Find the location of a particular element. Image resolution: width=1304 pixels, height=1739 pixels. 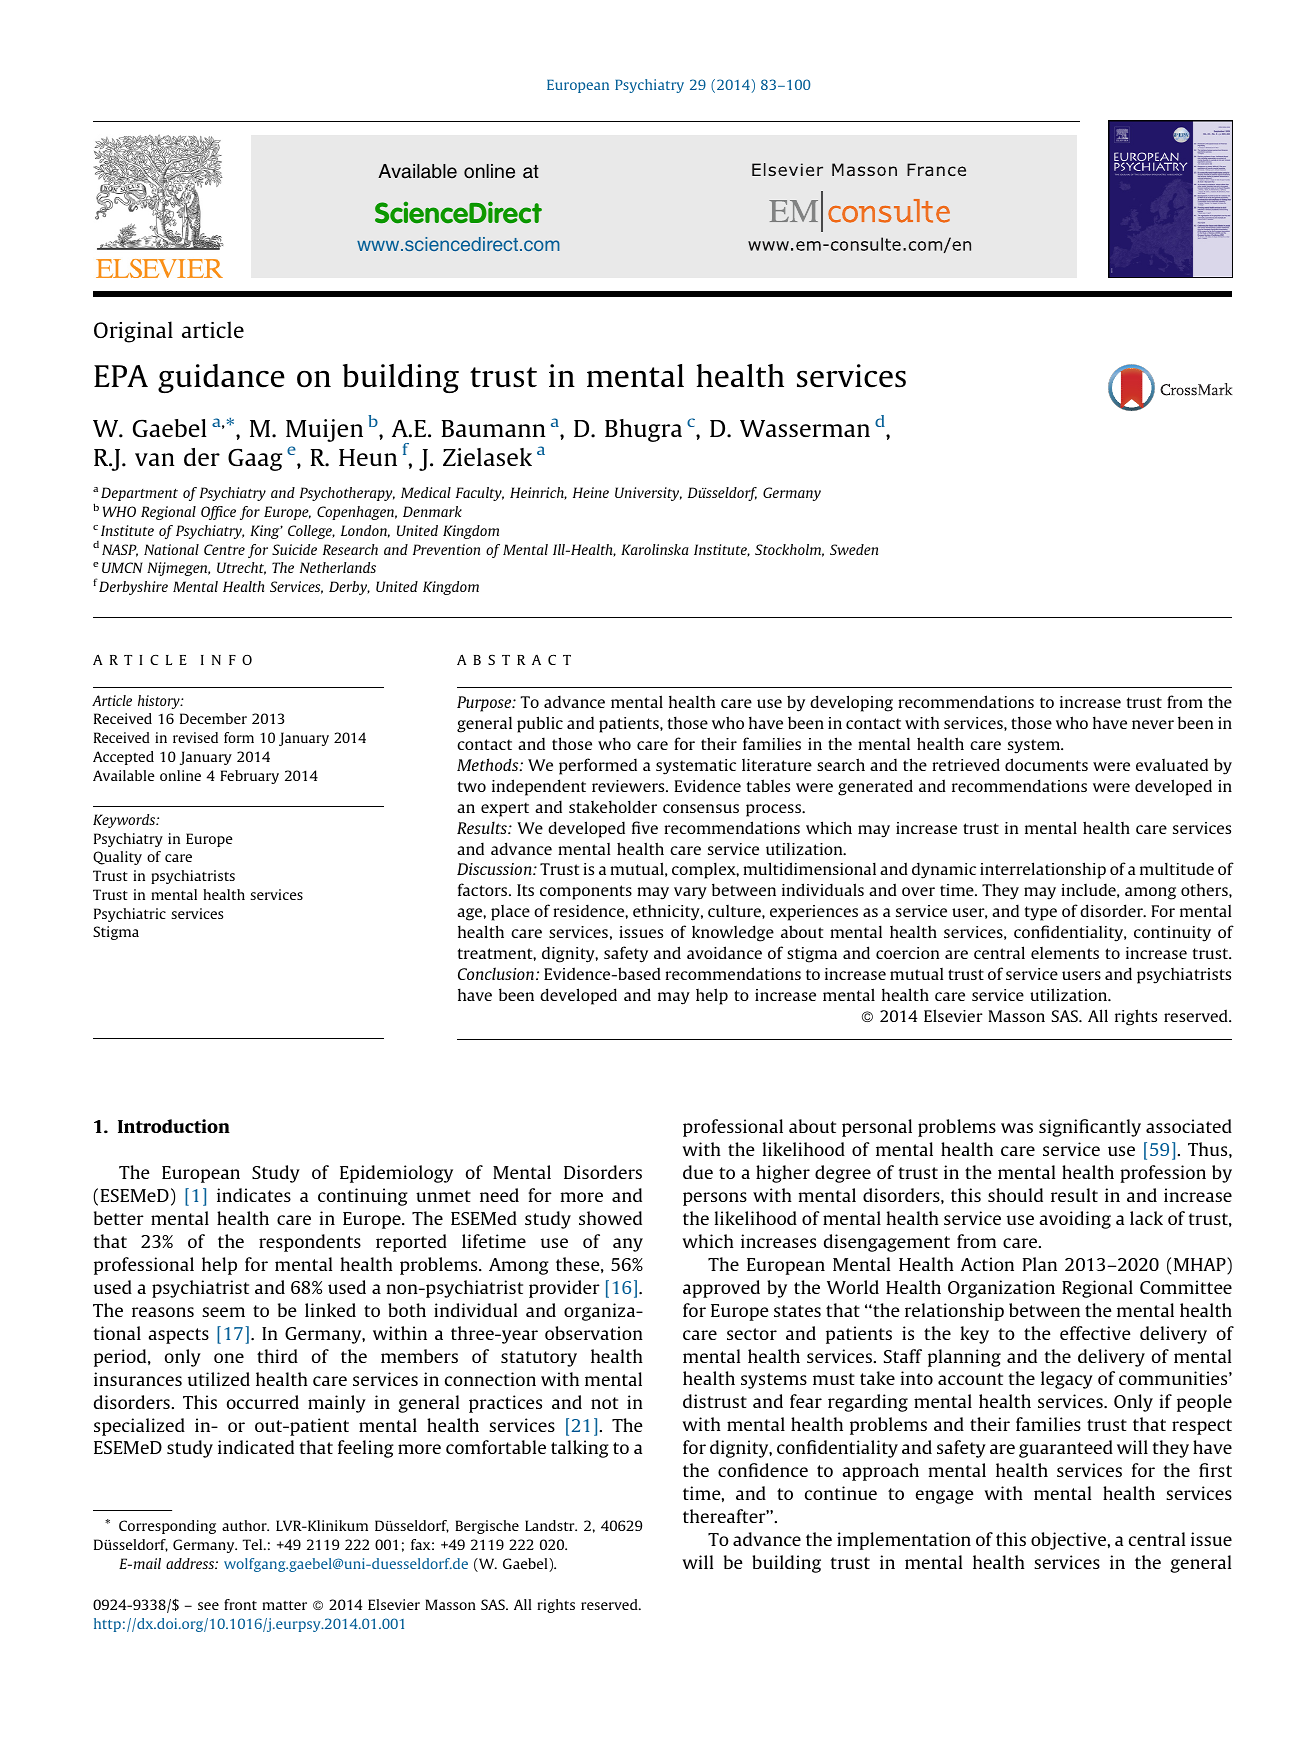

Tel is located at coordinates (253, 1544).
